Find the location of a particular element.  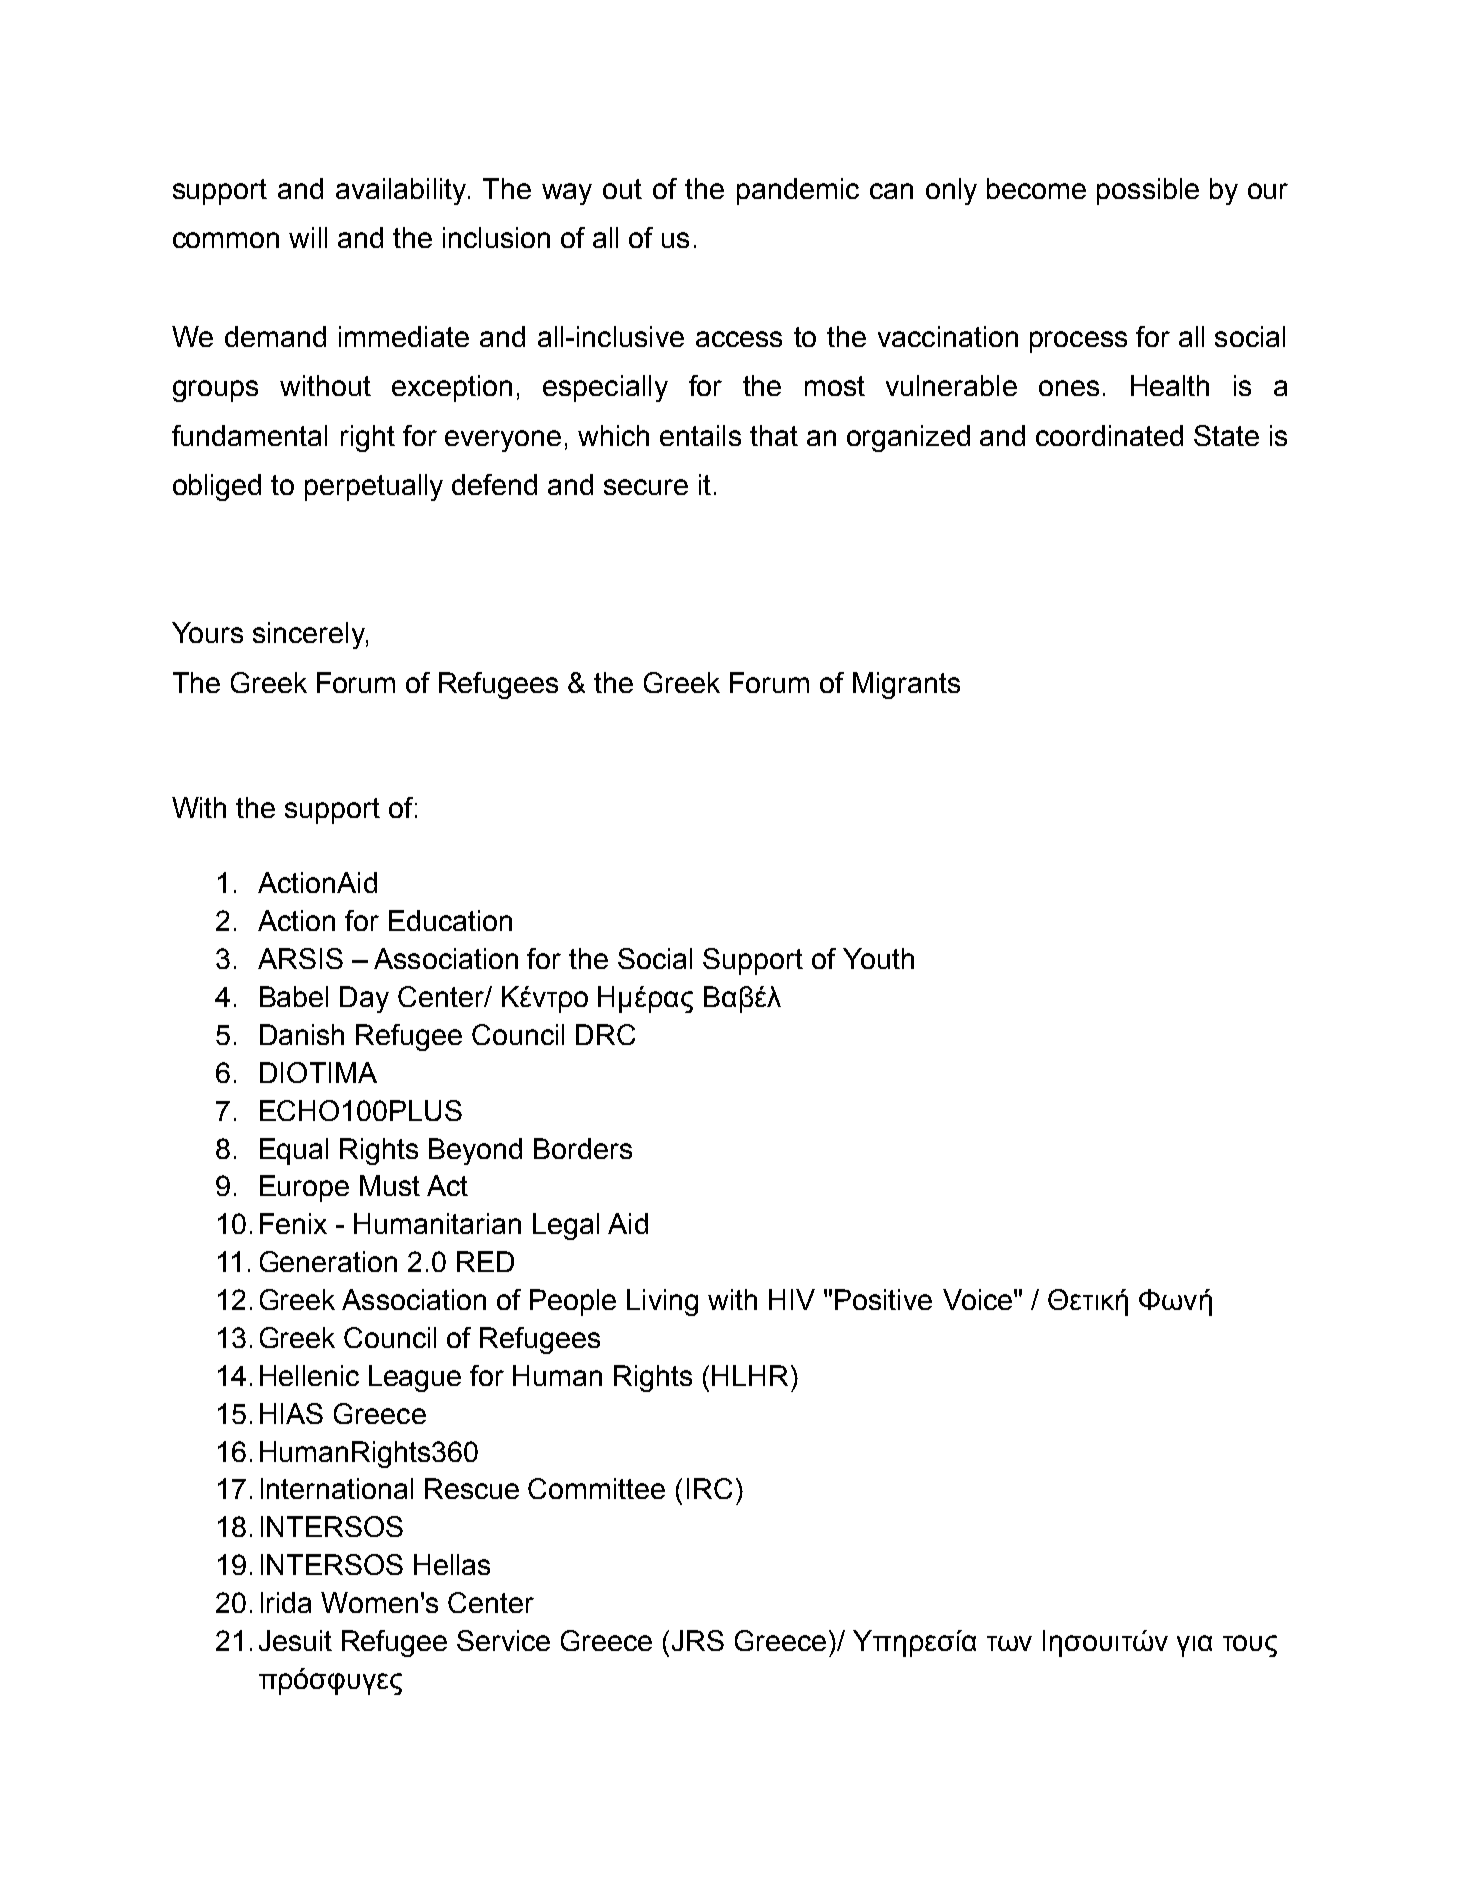

Positive is located at coordinates (883, 1299).
